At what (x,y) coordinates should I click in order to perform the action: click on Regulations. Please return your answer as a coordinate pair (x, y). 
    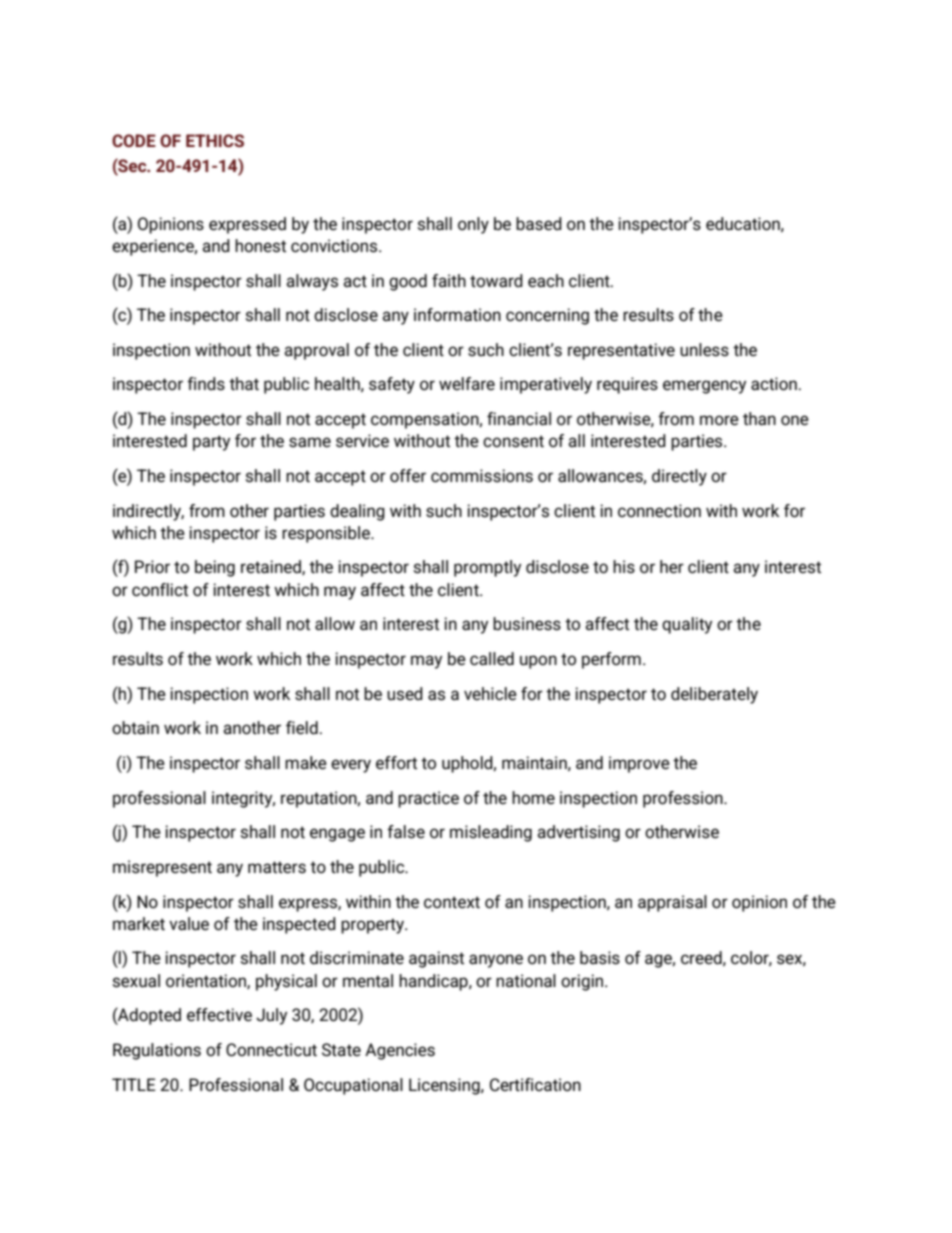
    Looking at the image, I should click on (157, 1051).
